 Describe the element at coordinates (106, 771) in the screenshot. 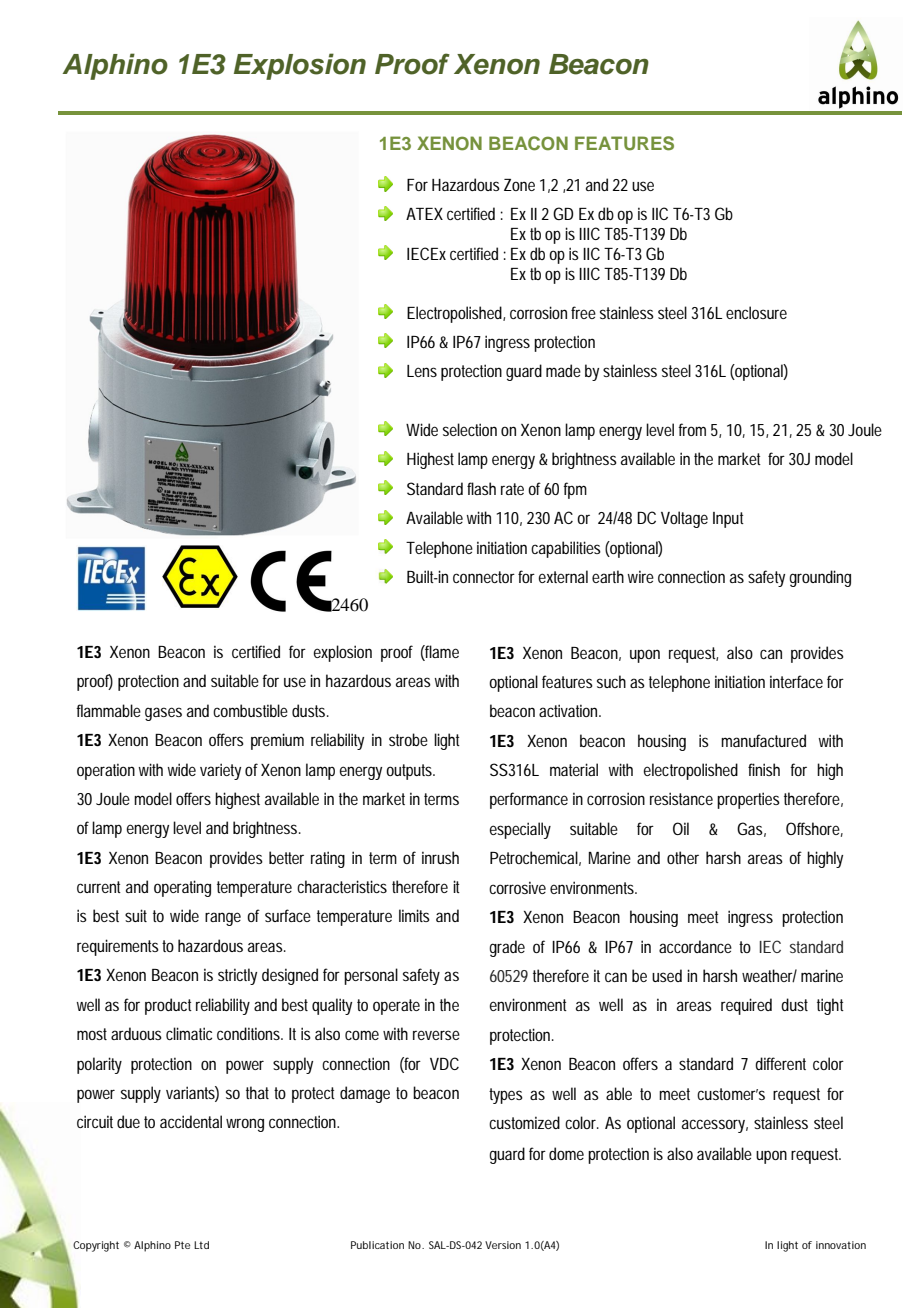

I see `operation` at that location.
